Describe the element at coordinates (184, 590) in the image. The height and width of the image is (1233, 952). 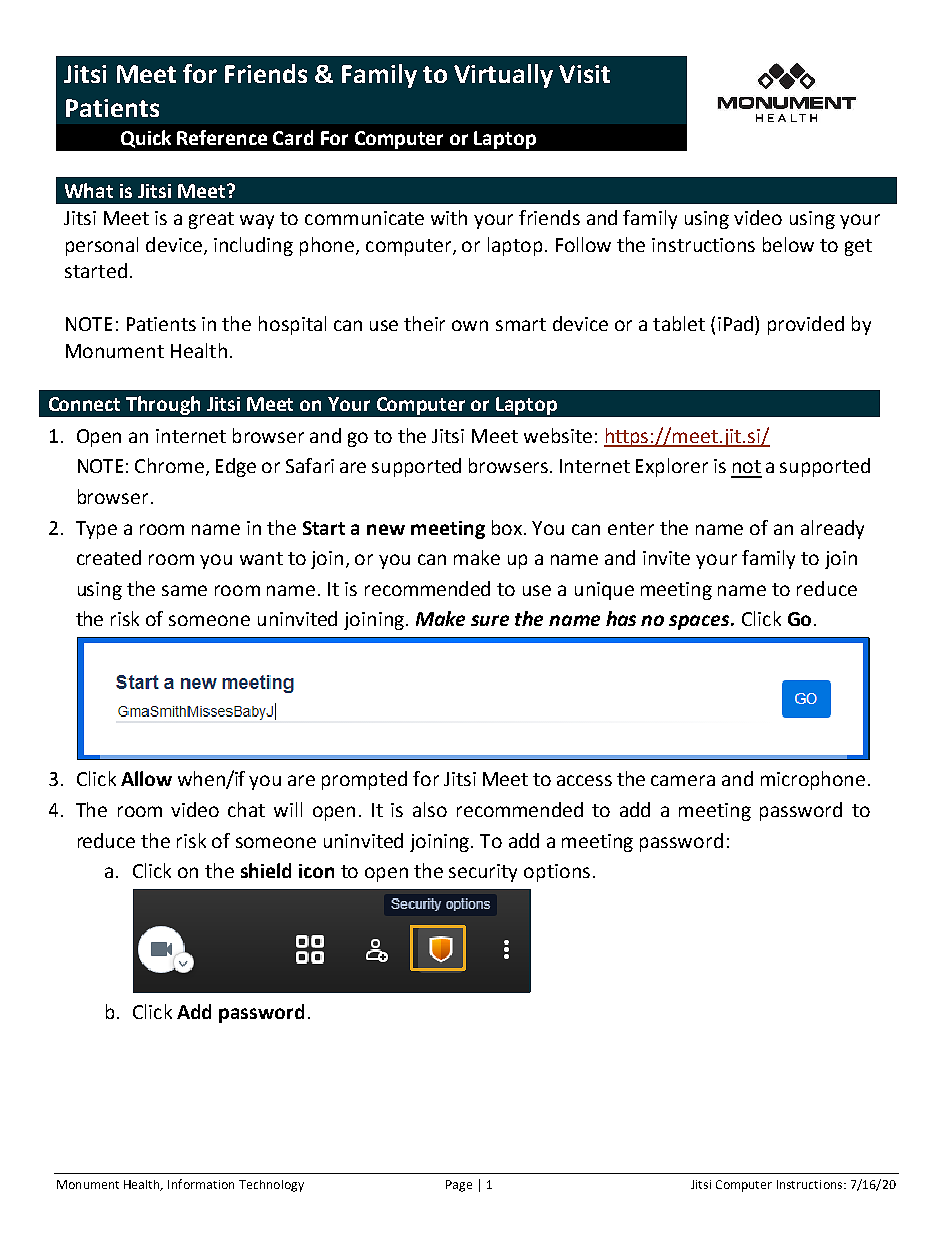
I see `same` at that location.
